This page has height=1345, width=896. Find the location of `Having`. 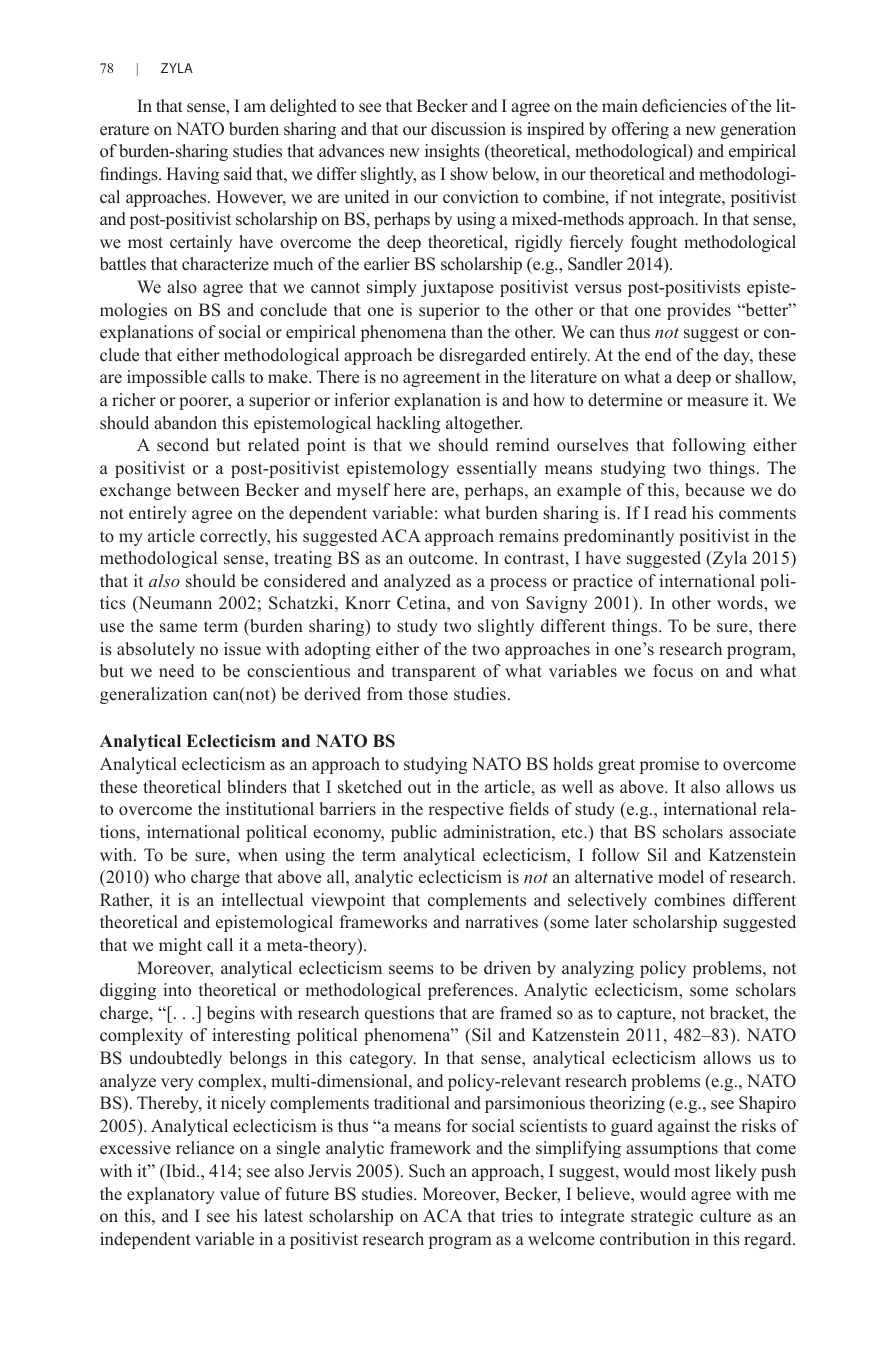

Having is located at coordinates (192, 175).
